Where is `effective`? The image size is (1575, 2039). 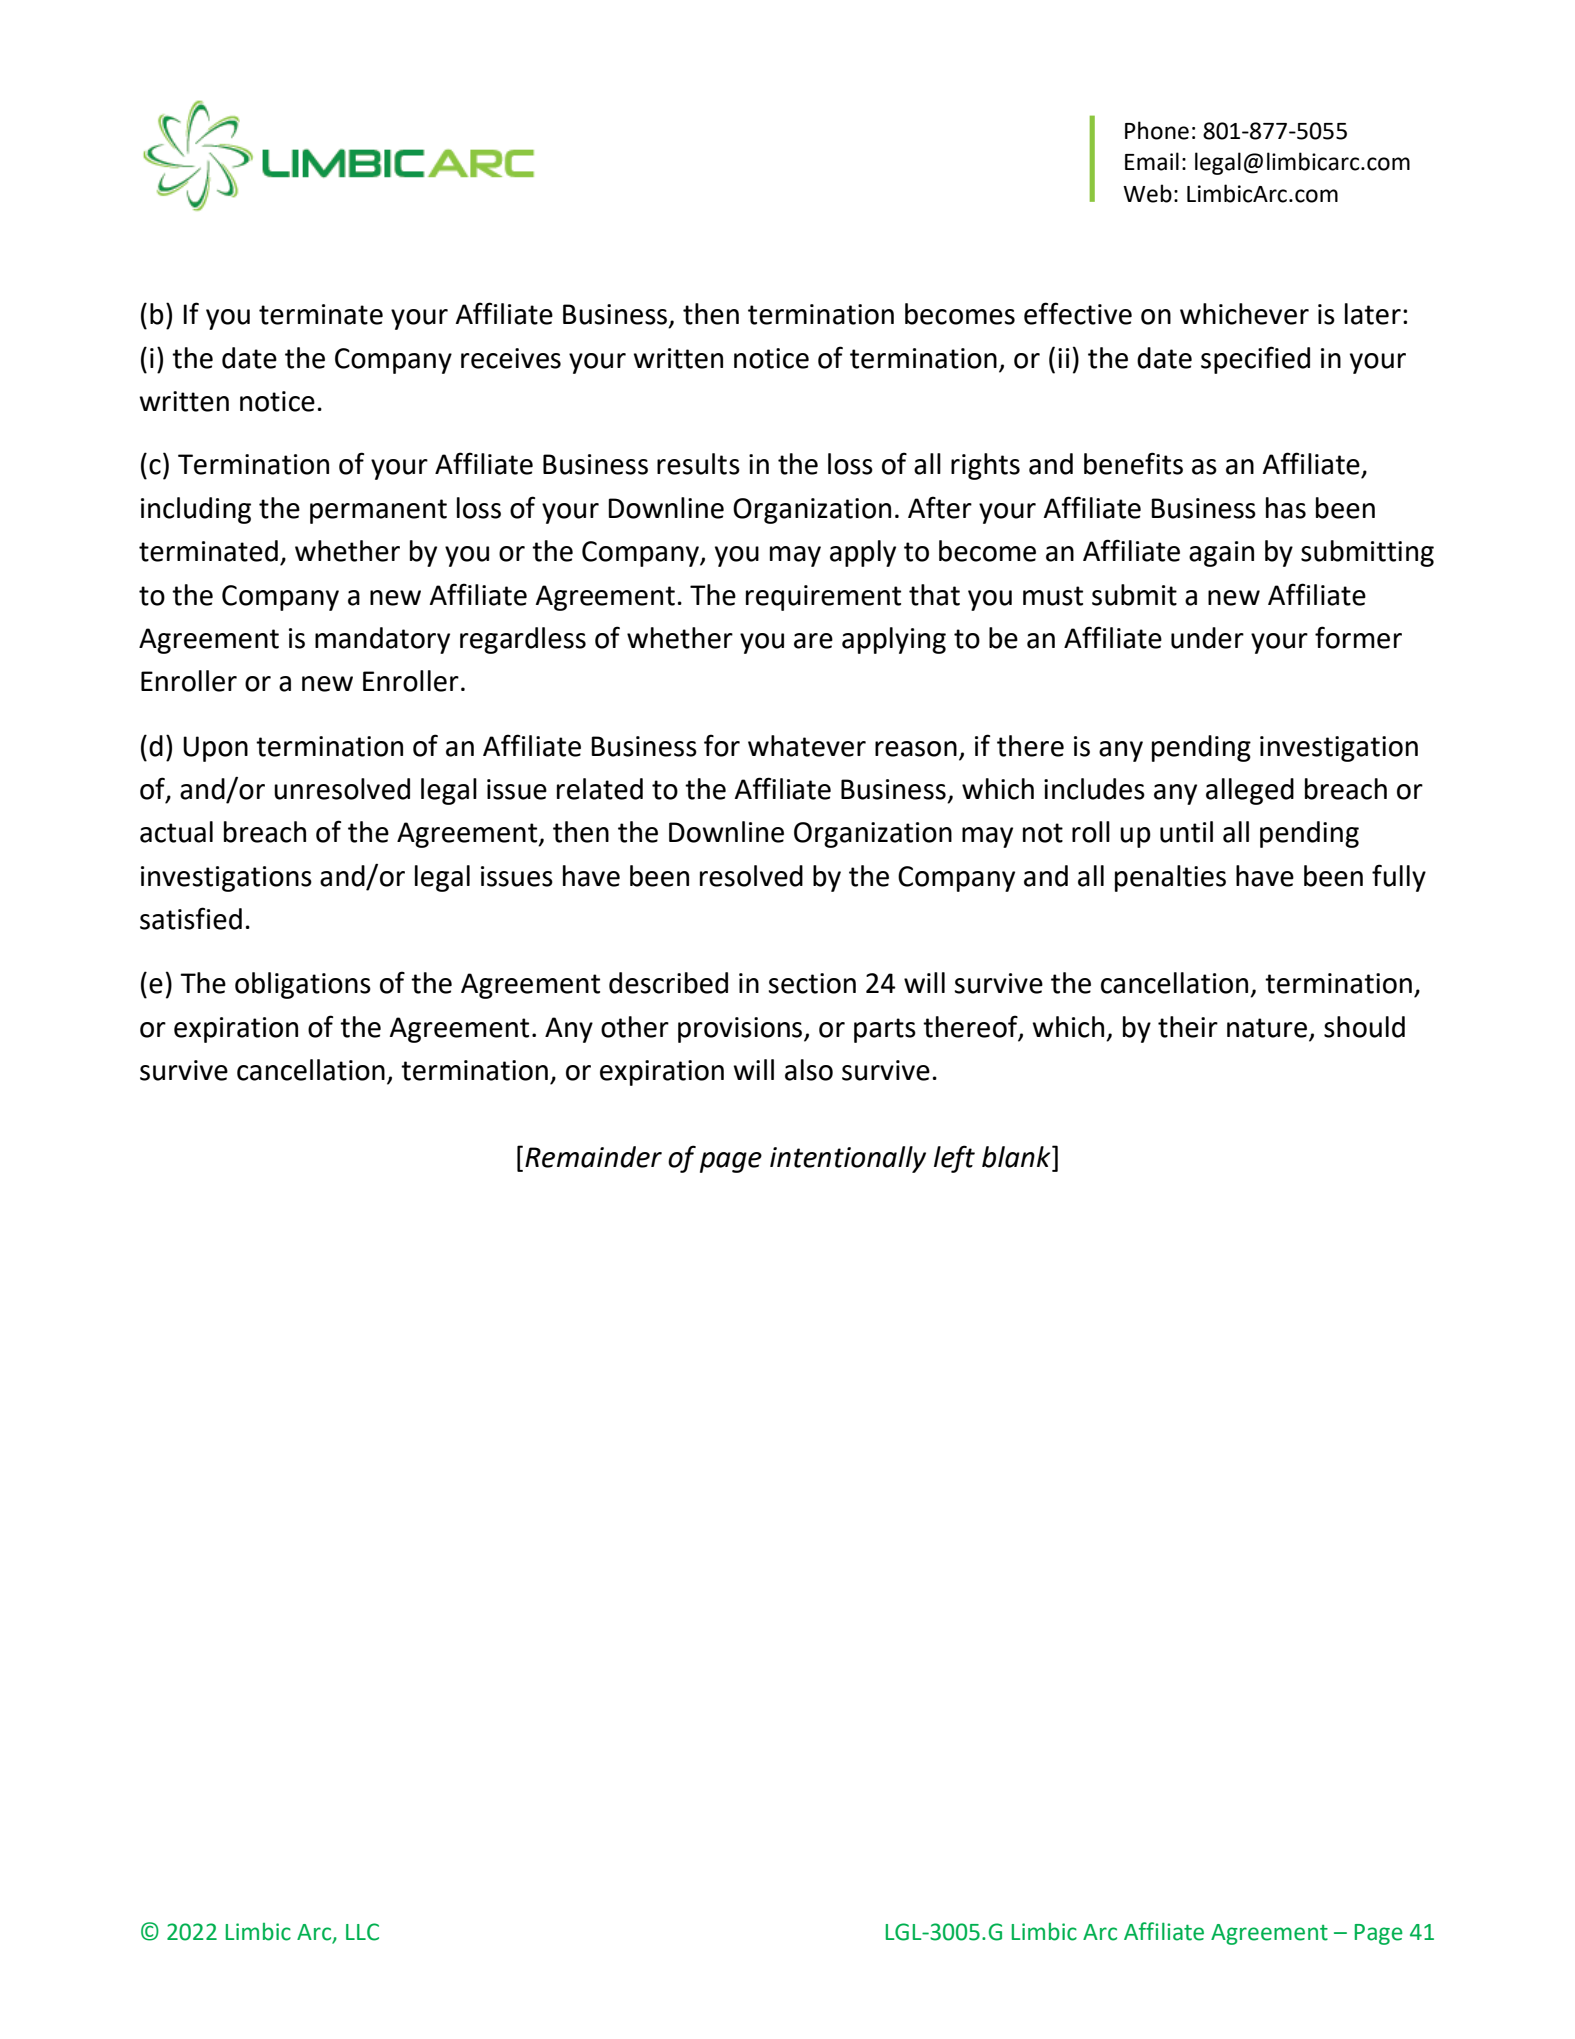
effective is located at coordinates (1078, 313).
